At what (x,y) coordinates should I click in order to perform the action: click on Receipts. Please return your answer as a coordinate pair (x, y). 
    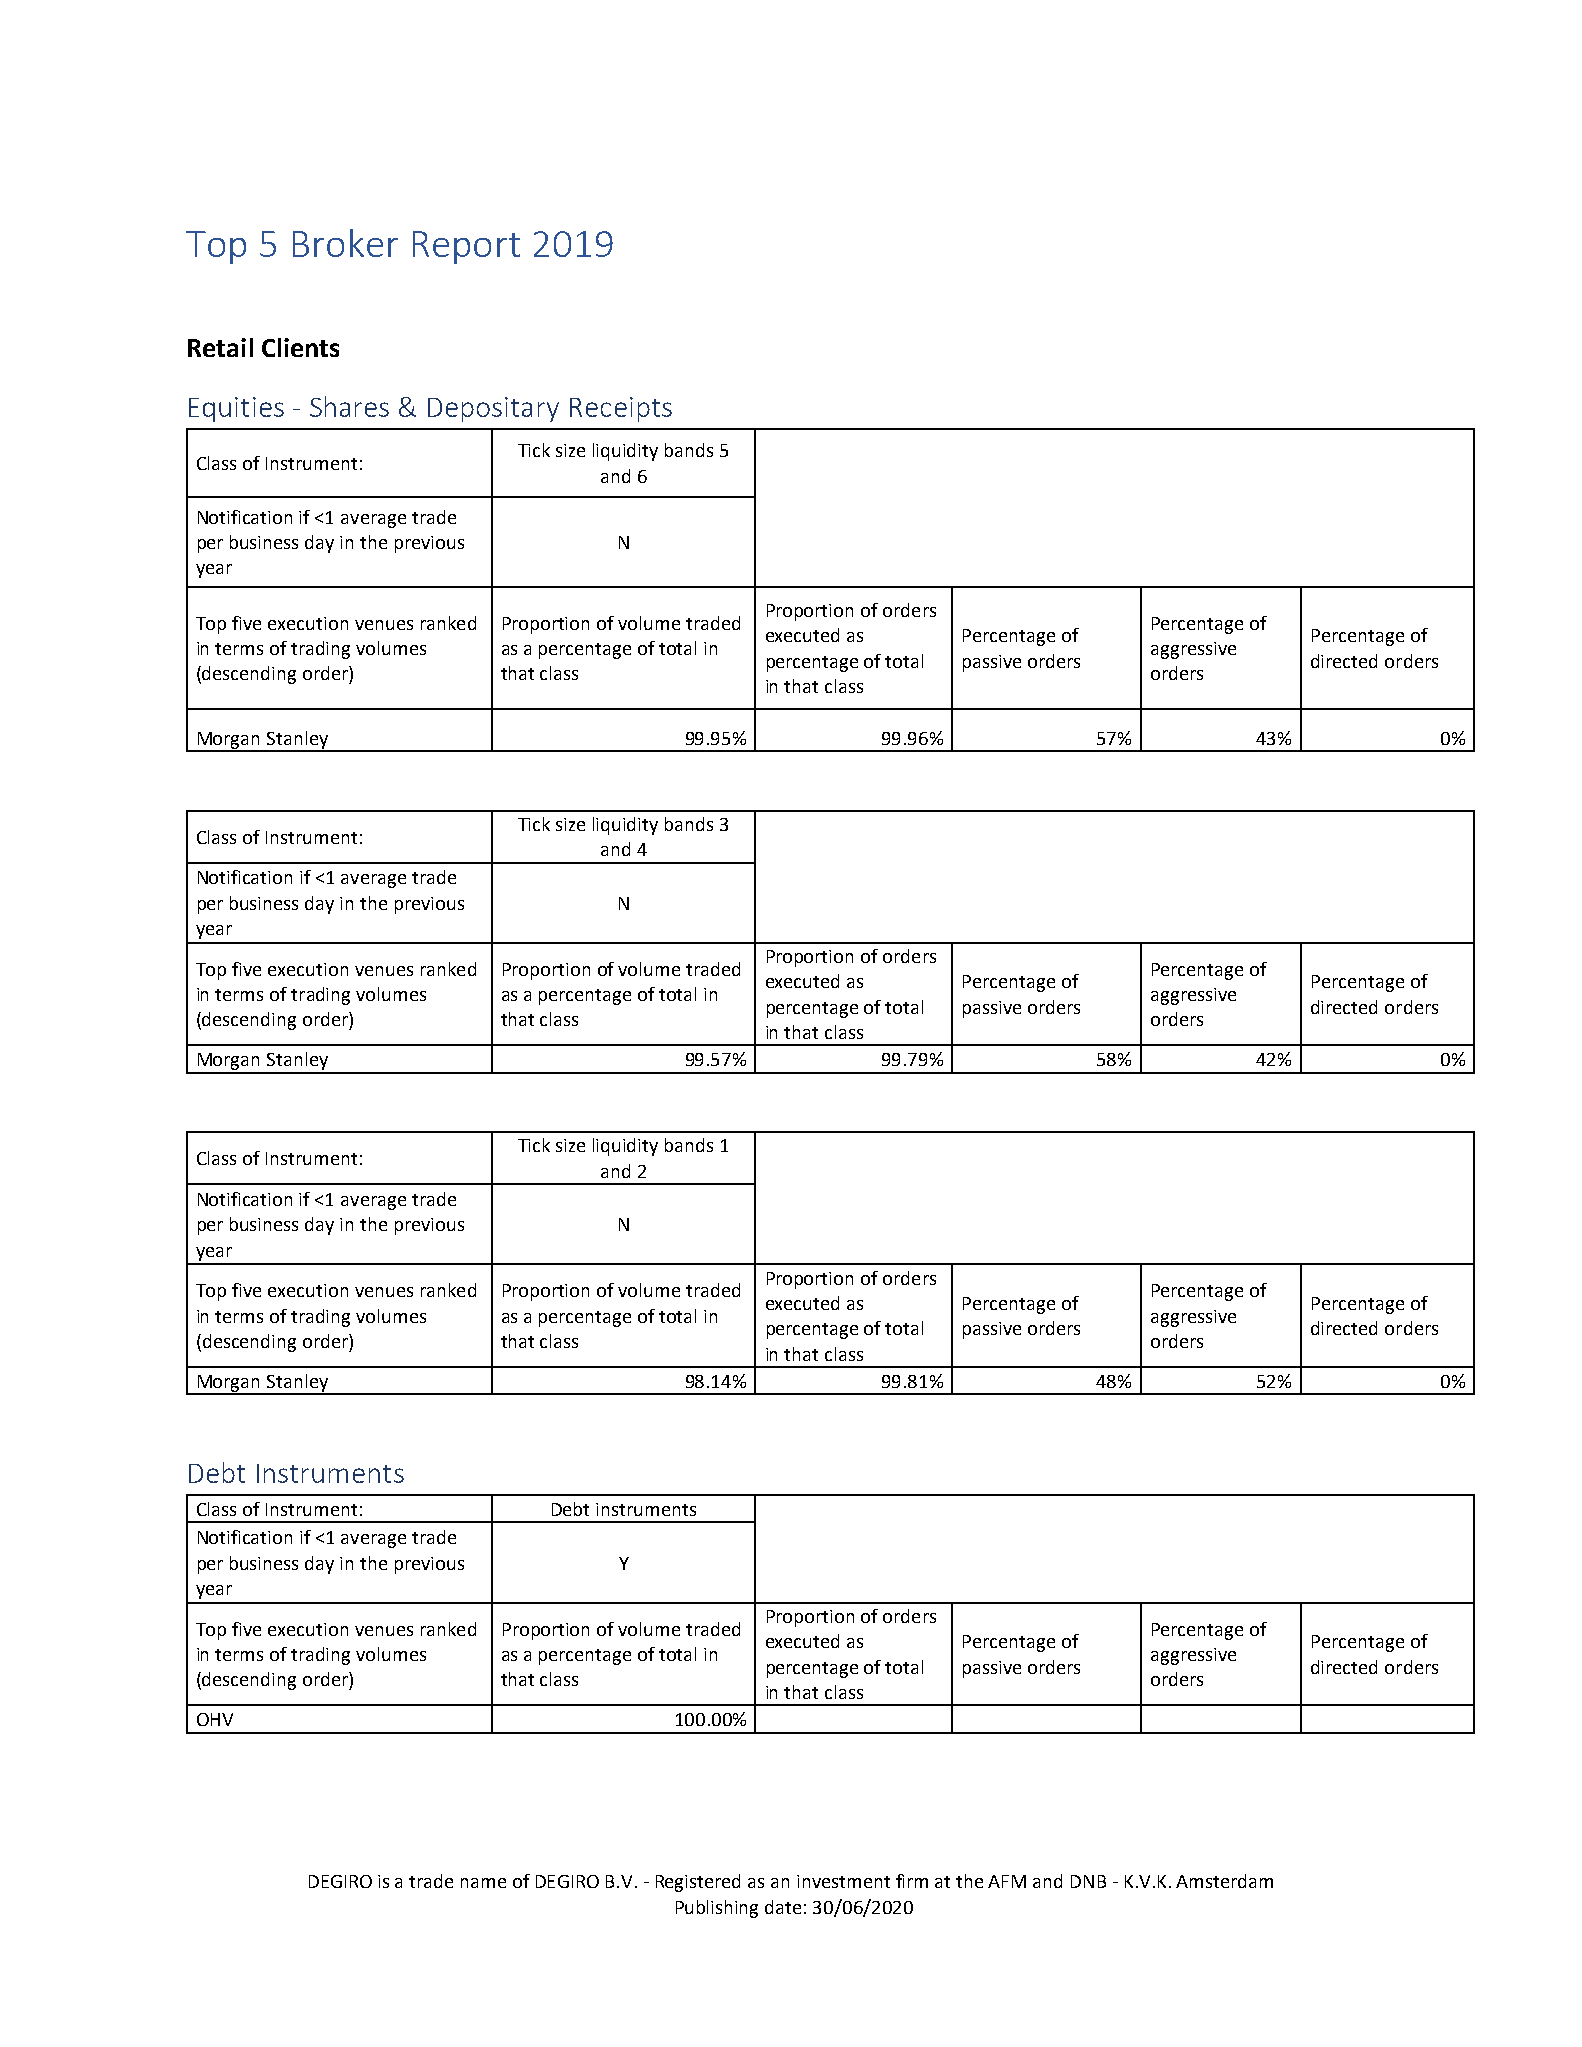
    Looking at the image, I should click on (621, 409).
